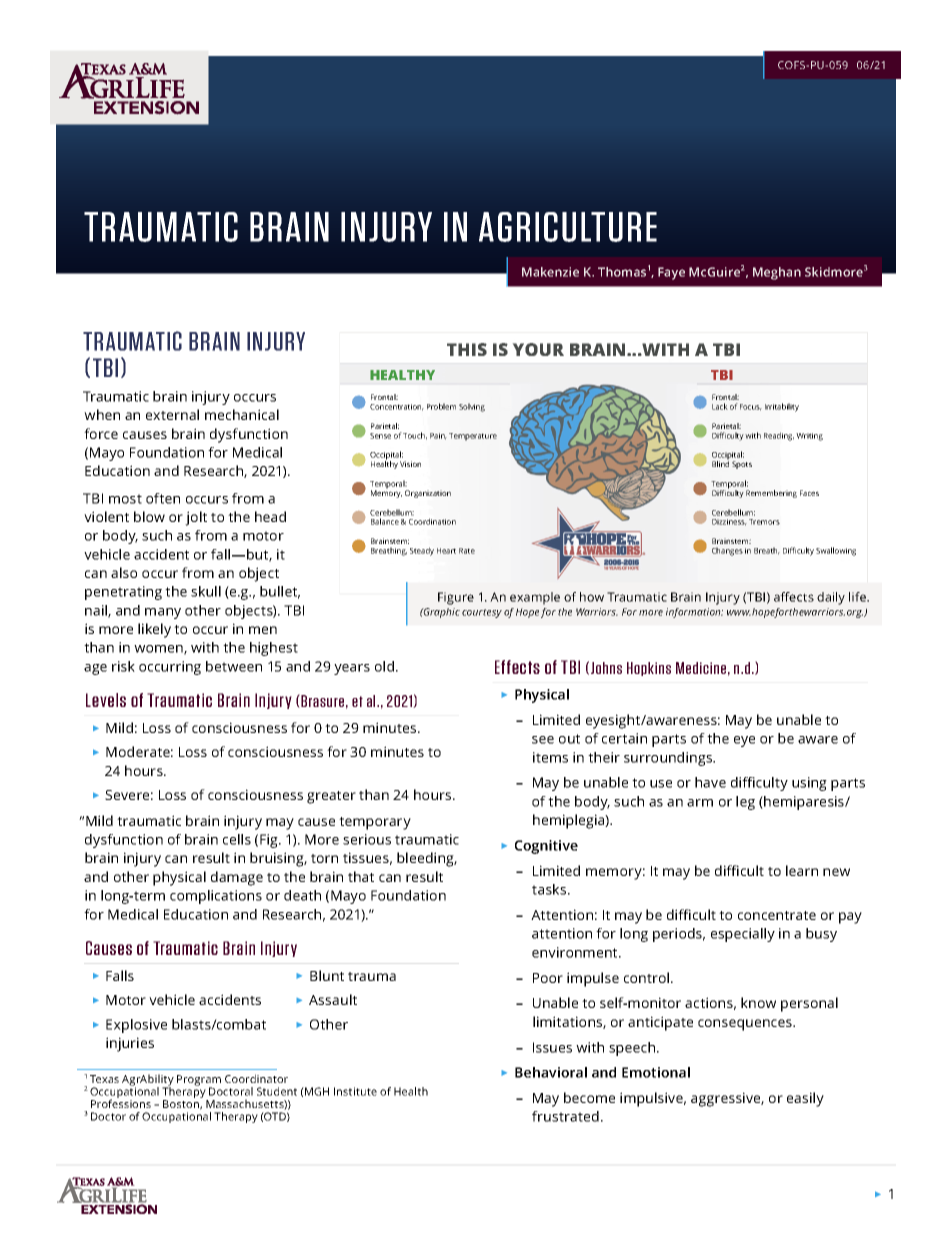  What do you see at coordinates (256, 1078) in the page?
I see `Coordinator` at bounding box center [256, 1078].
